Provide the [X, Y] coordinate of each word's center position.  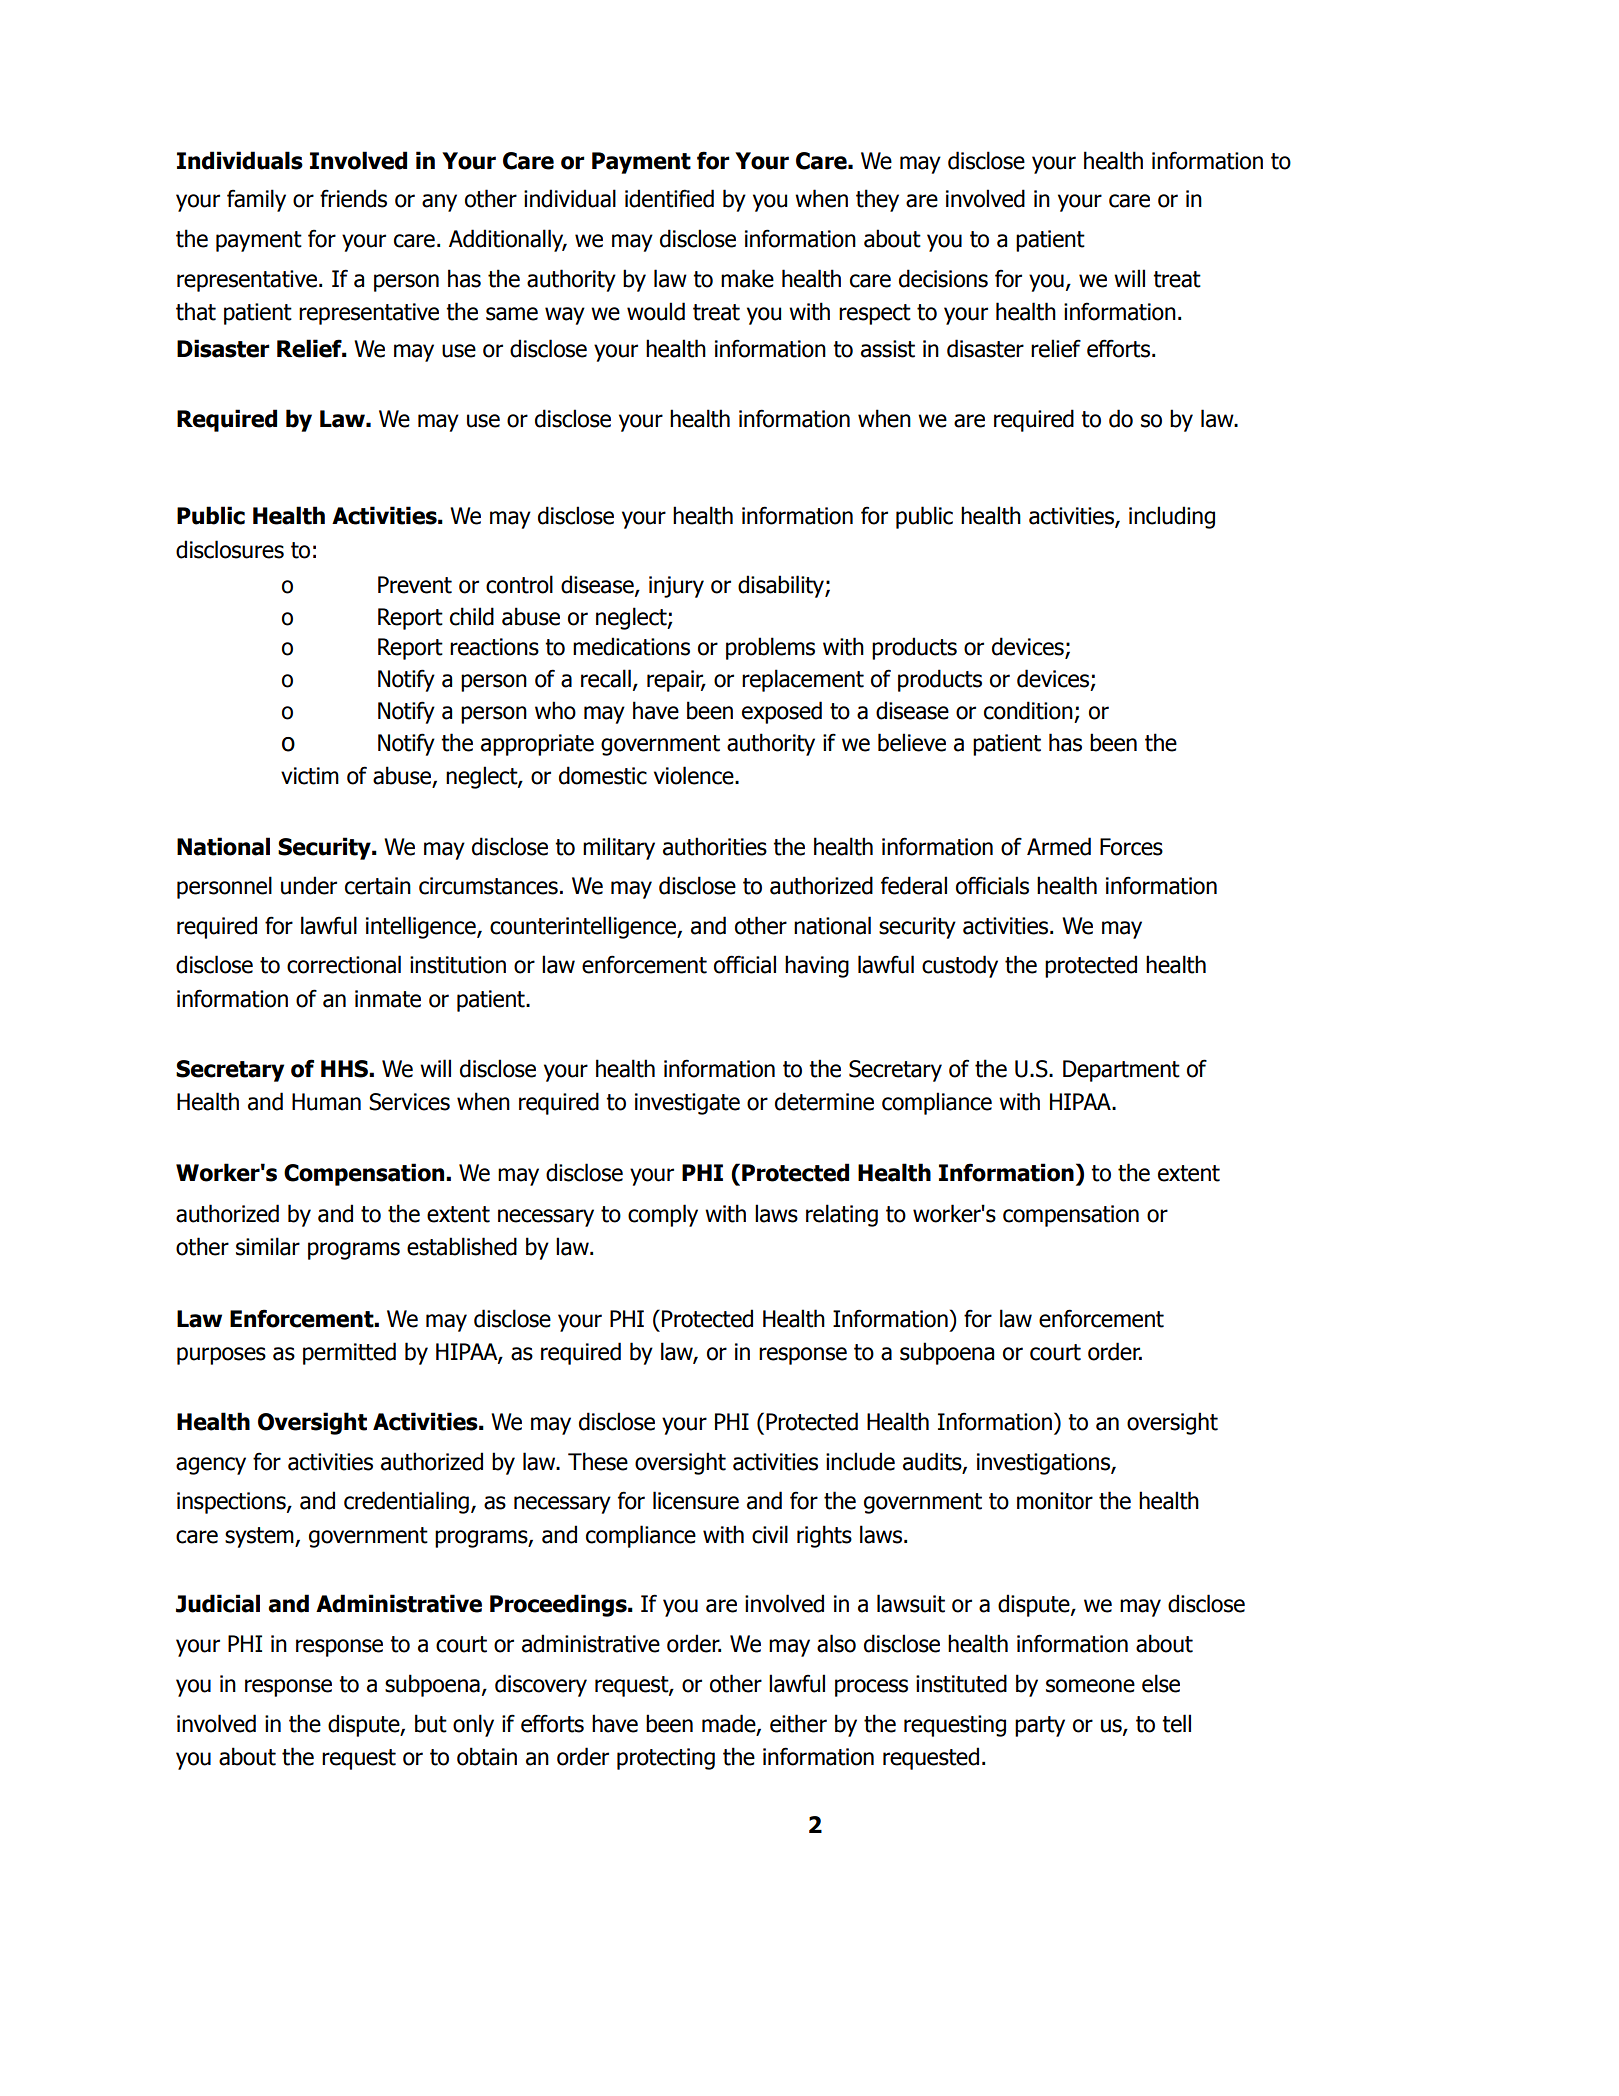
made [730, 1724]
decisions [943, 278]
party [1040, 1726]
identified [669, 198]
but [431, 1723]
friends [353, 198]
